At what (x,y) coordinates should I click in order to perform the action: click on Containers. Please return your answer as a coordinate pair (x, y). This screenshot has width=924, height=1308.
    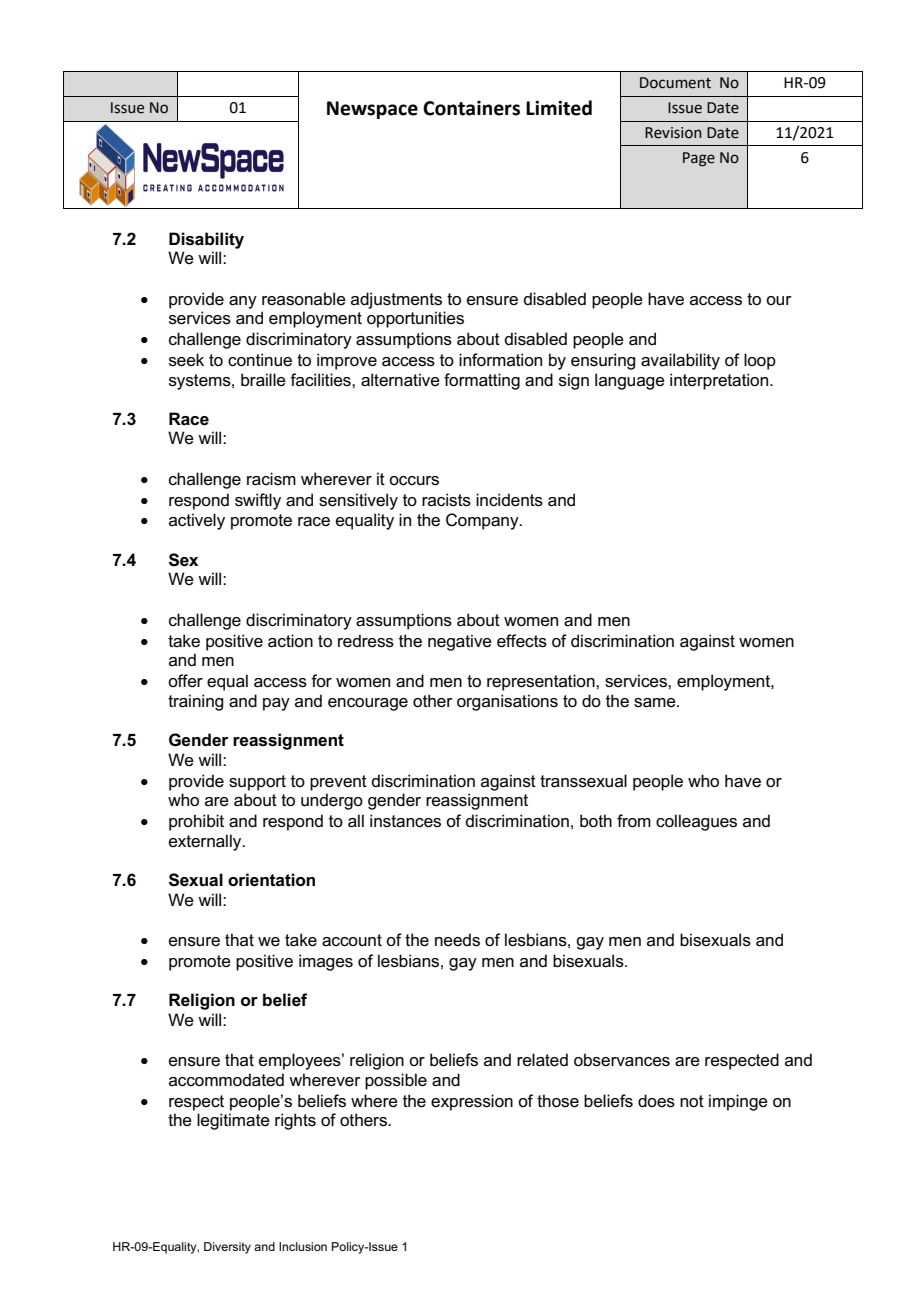
    Looking at the image, I should click on (471, 108).
